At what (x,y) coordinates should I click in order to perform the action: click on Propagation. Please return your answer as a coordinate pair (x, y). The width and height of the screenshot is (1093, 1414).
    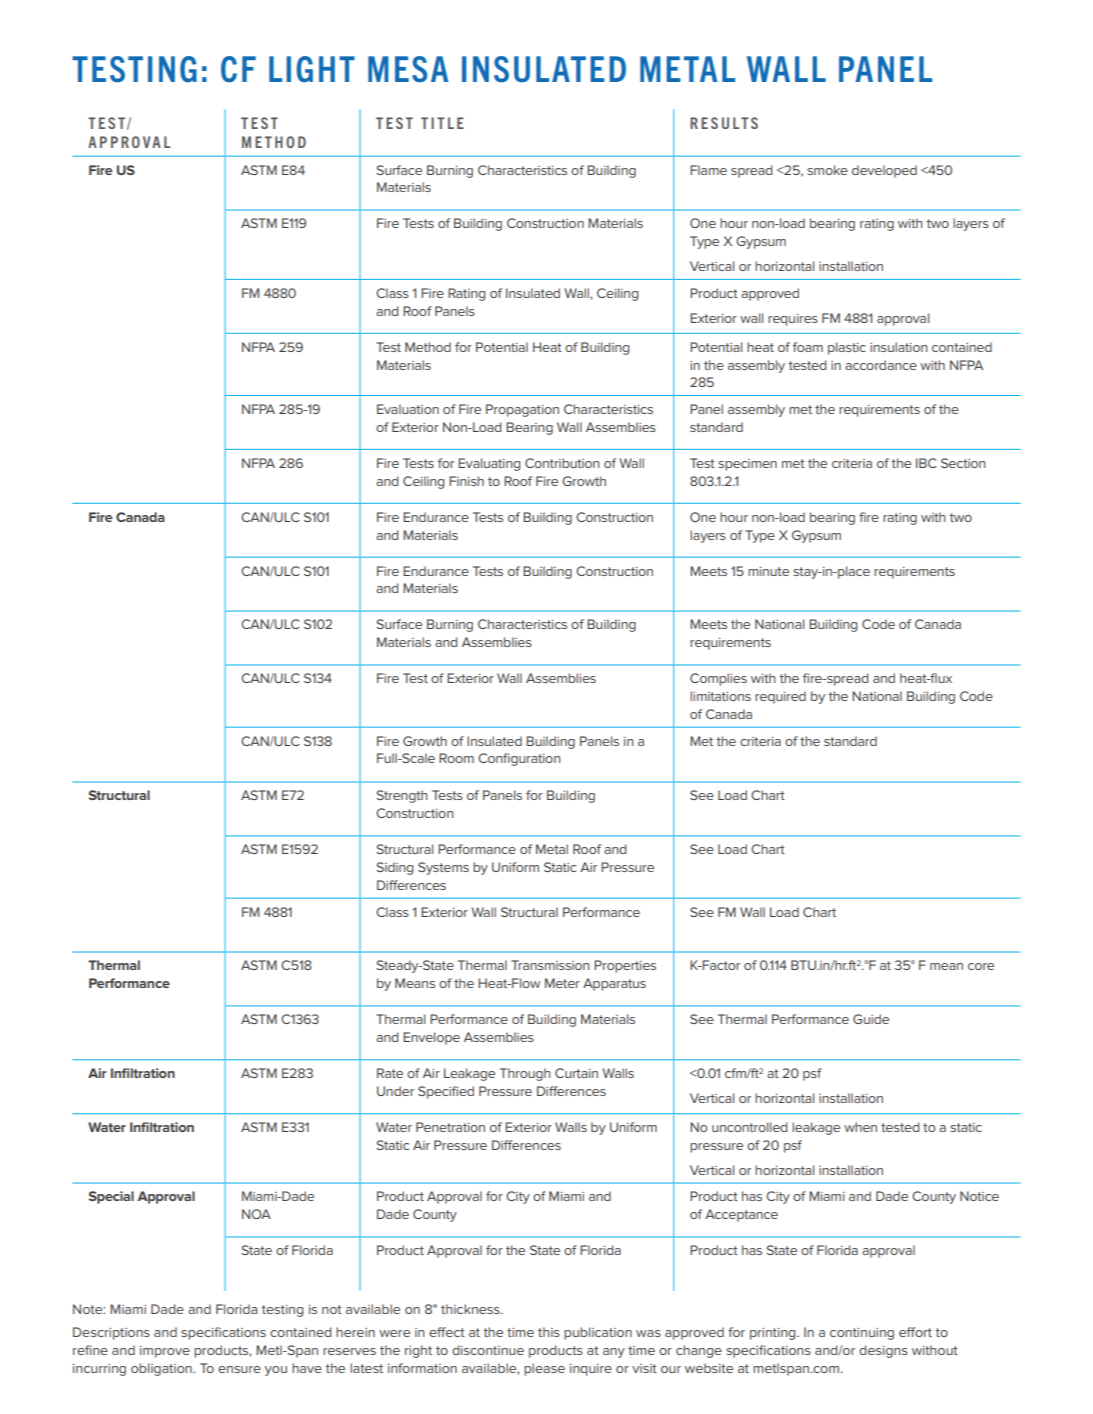
    Looking at the image, I should click on (522, 410).
